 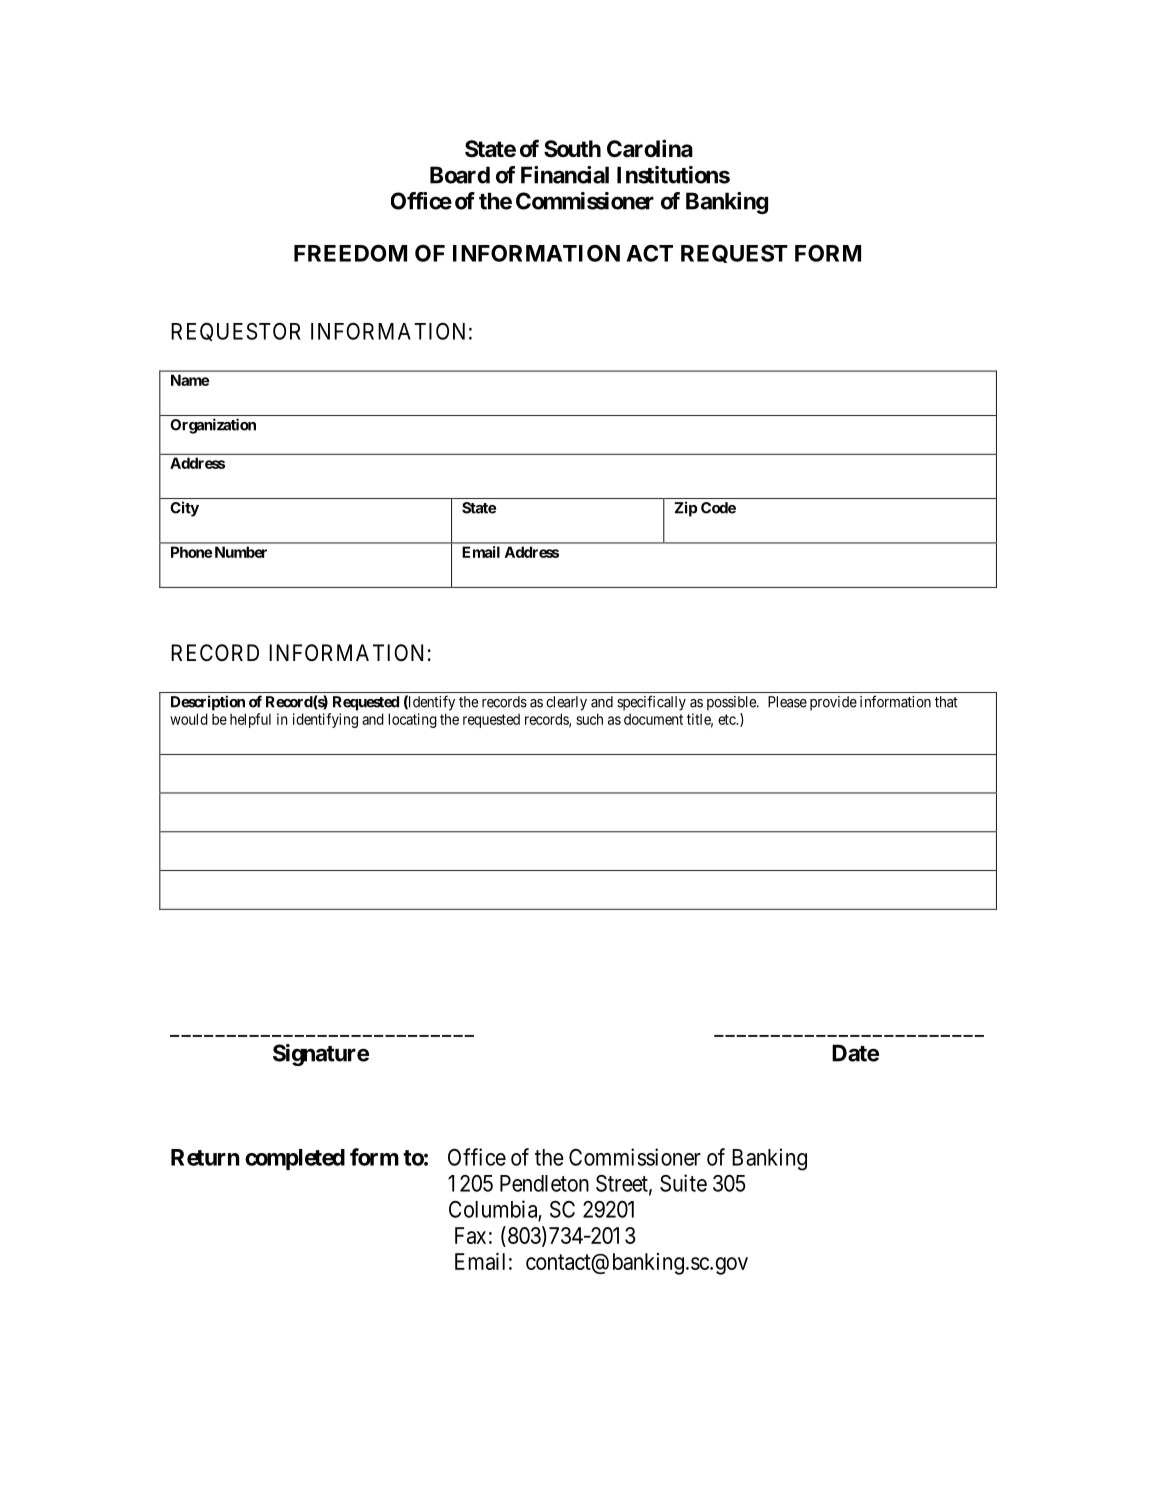 I want to click on such, so click(x=589, y=719).
